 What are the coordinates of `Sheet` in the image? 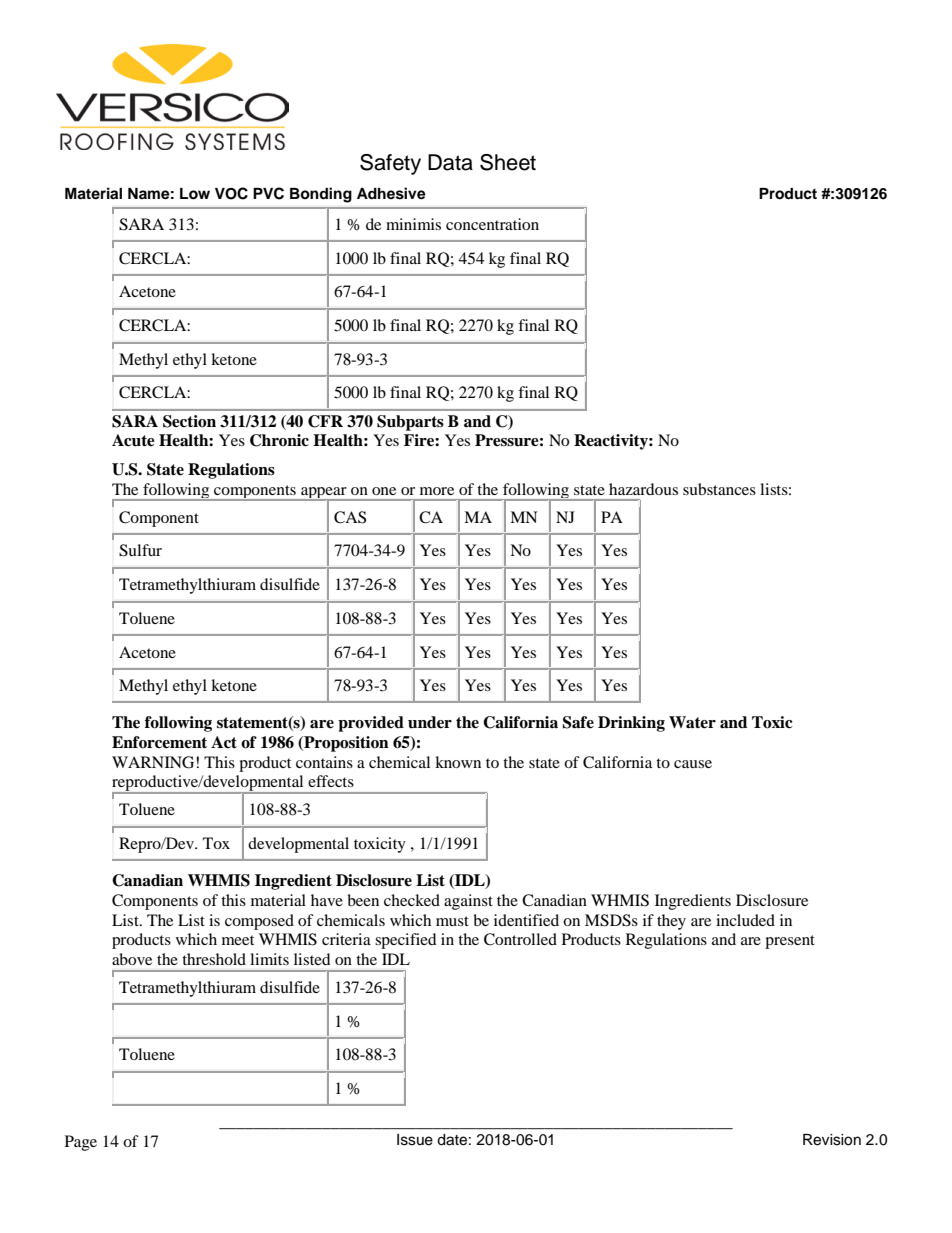 It's located at (508, 162).
